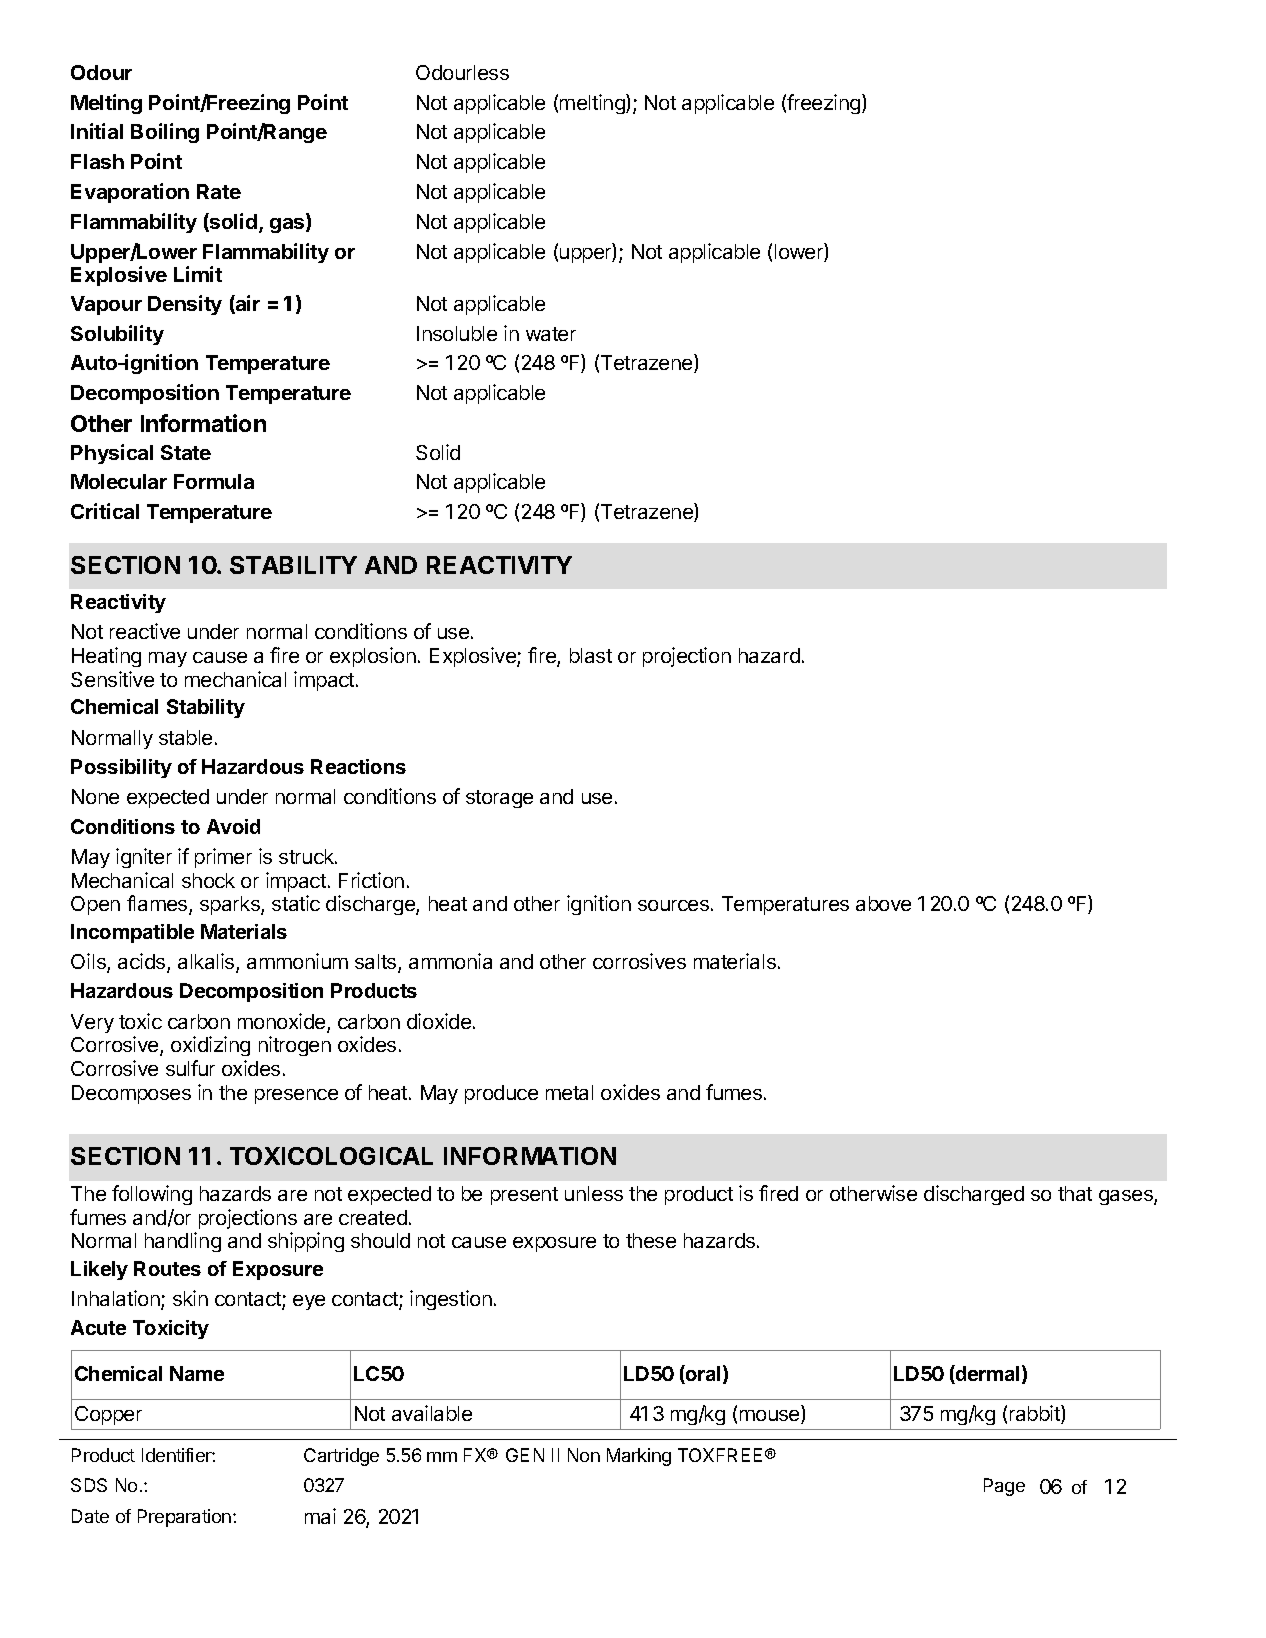 Image resolution: width=1266 pixels, height=1638 pixels. What do you see at coordinates (883, 903) in the screenshot?
I see `above` at bounding box center [883, 903].
